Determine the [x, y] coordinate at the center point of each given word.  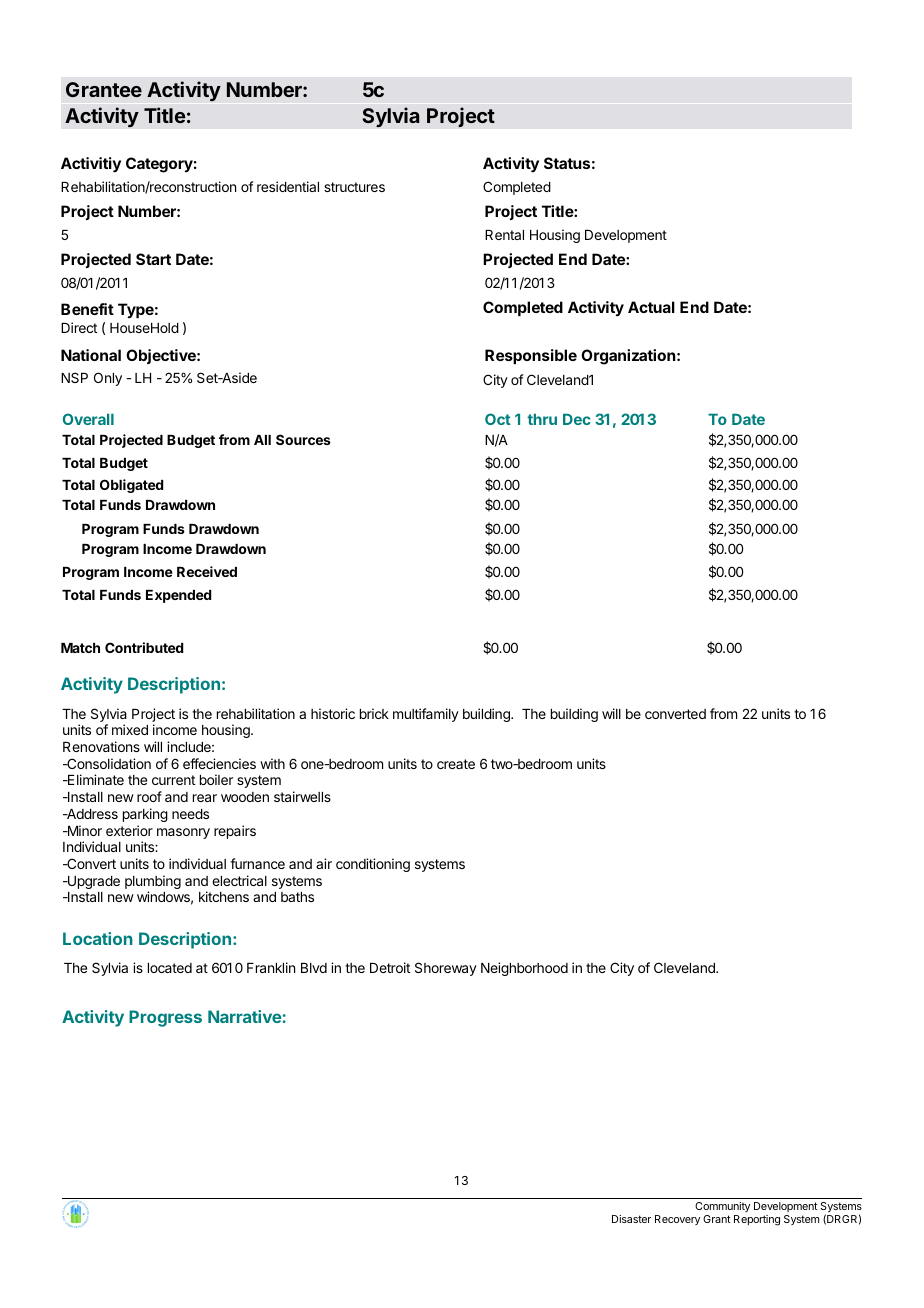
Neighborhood [524, 969]
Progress [165, 1018]
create [456, 764]
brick [374, 713]
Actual [651, 307]
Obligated [131, 486]
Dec [577, 419]
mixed [130, 729]
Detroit [390, 967]
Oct [498, 419]
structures [354, 187]
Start [153, 259]
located [170, 968]
